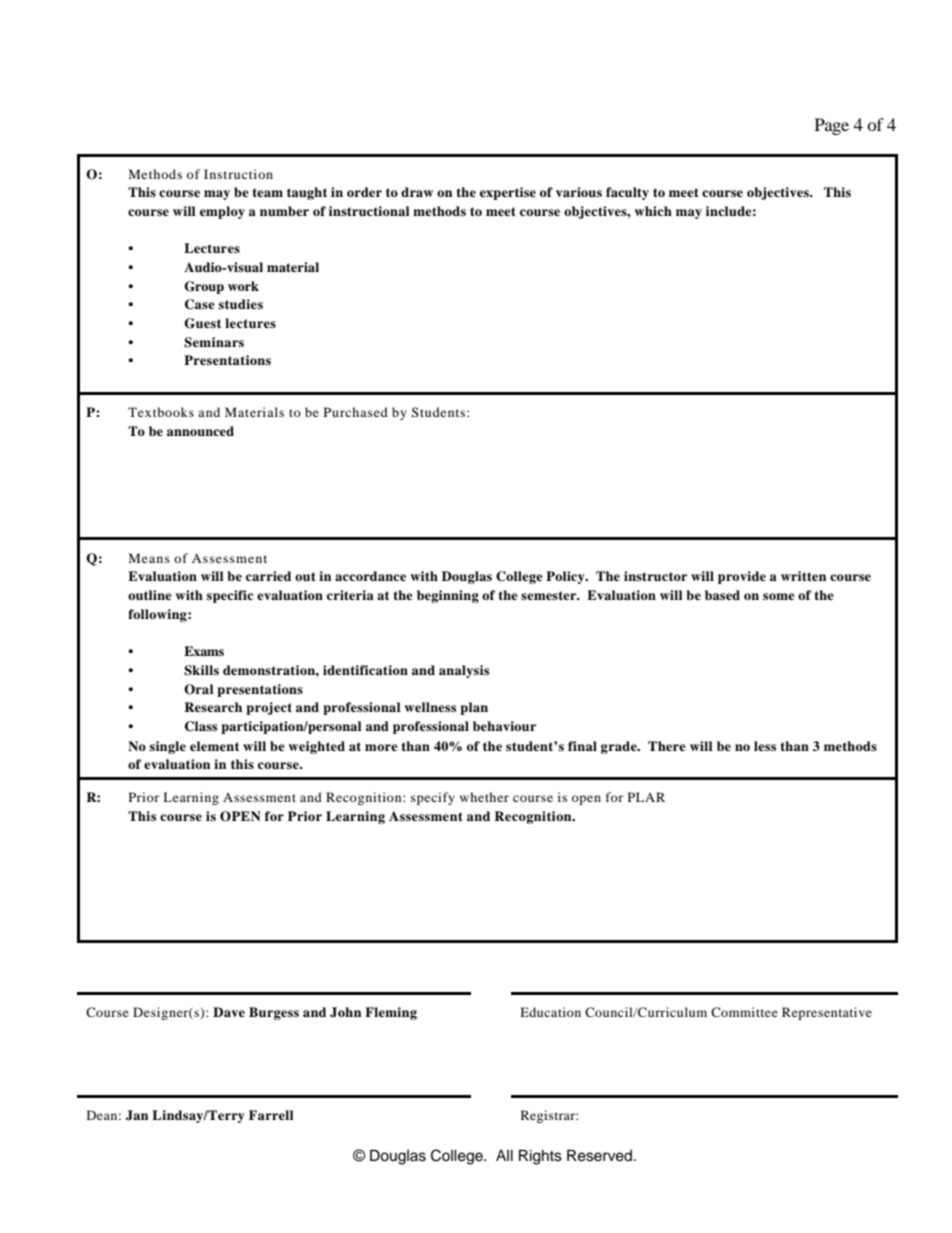  I want to click on provide, so click(742, 577).
